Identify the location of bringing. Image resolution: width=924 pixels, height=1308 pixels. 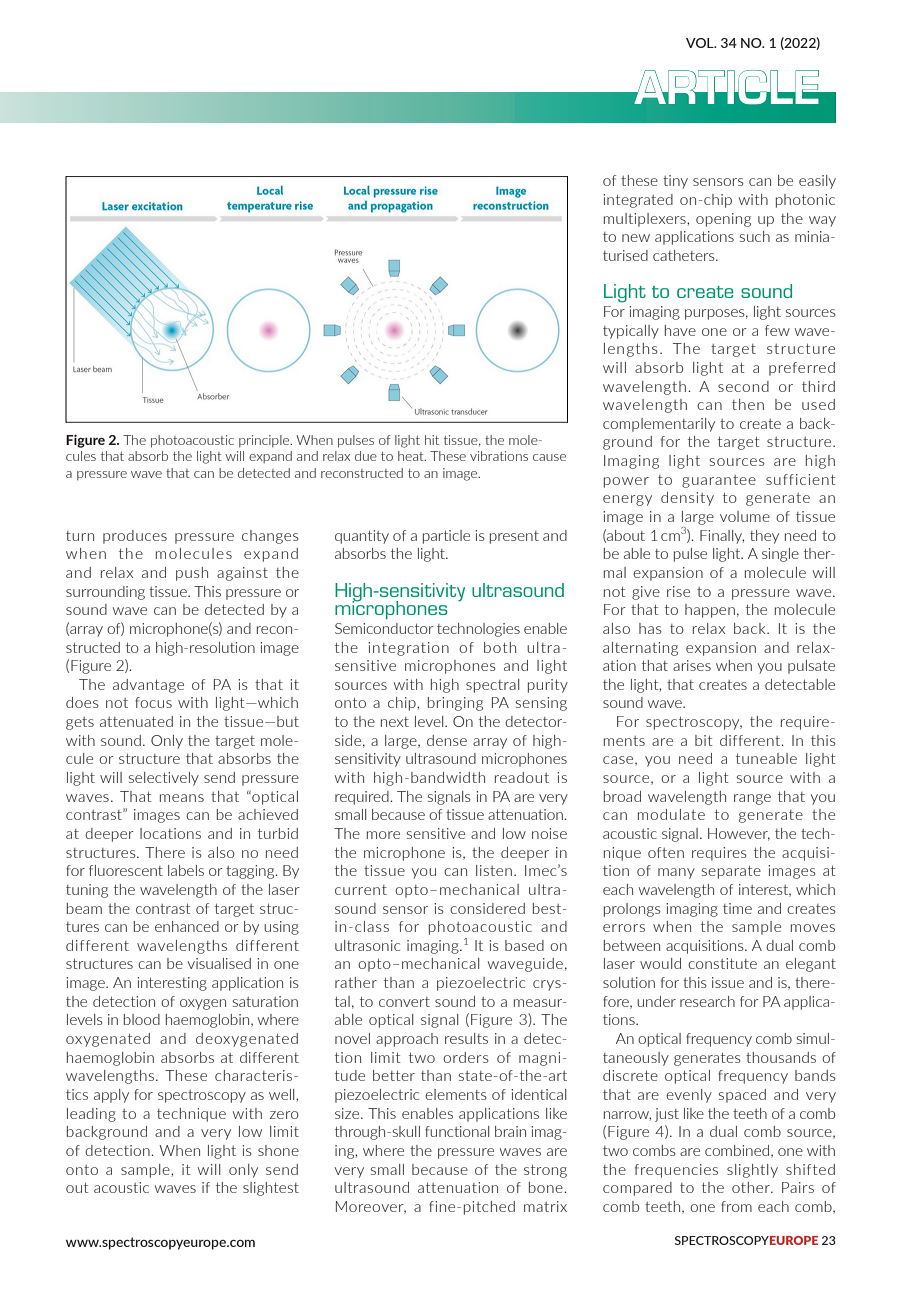
(455, 704).
